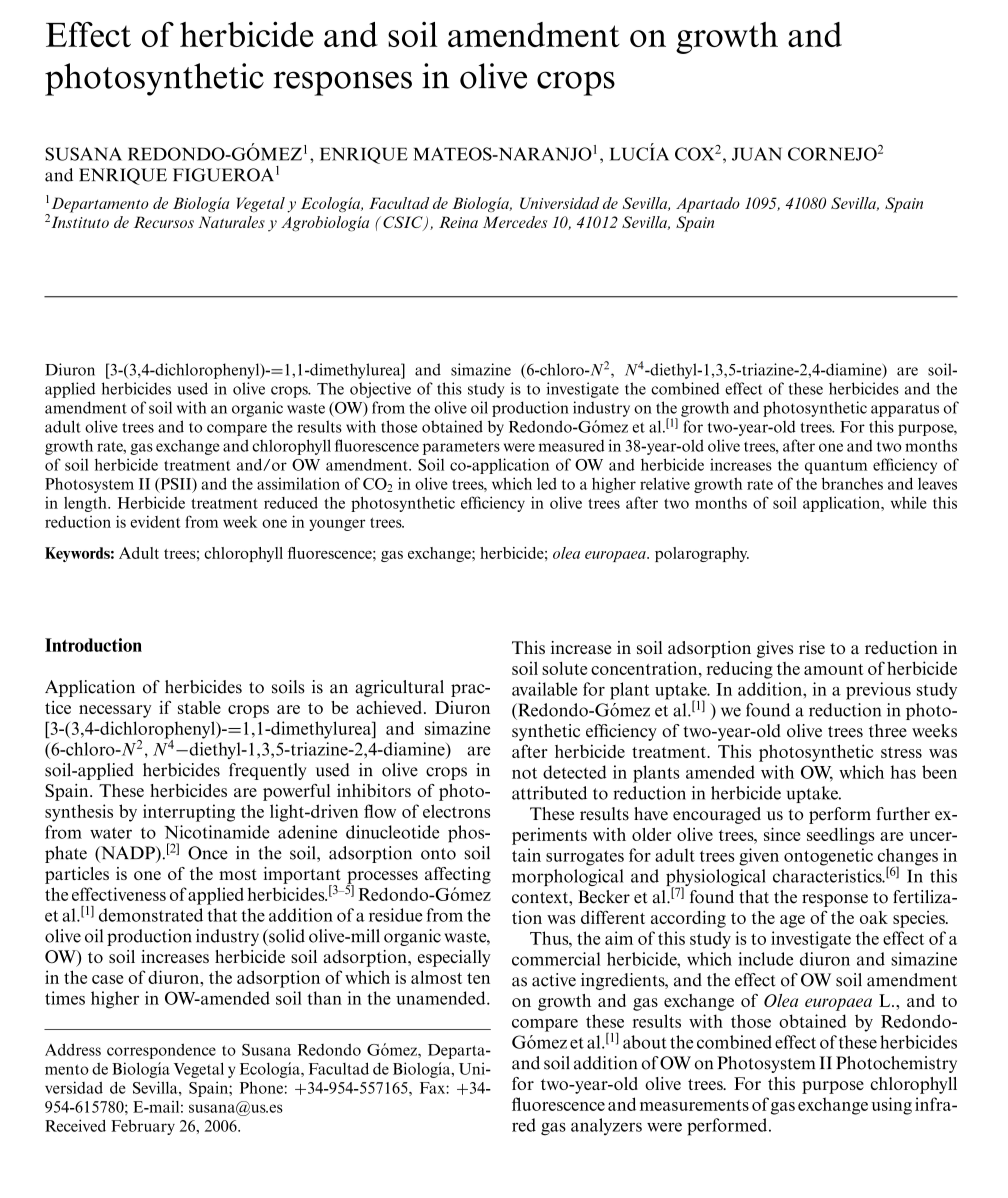 Image resolution: width=1008 pixels, height=1198 pixels. Describe the element at coordinates (891, 1106) in the screenshot. I see `using` at that location.
